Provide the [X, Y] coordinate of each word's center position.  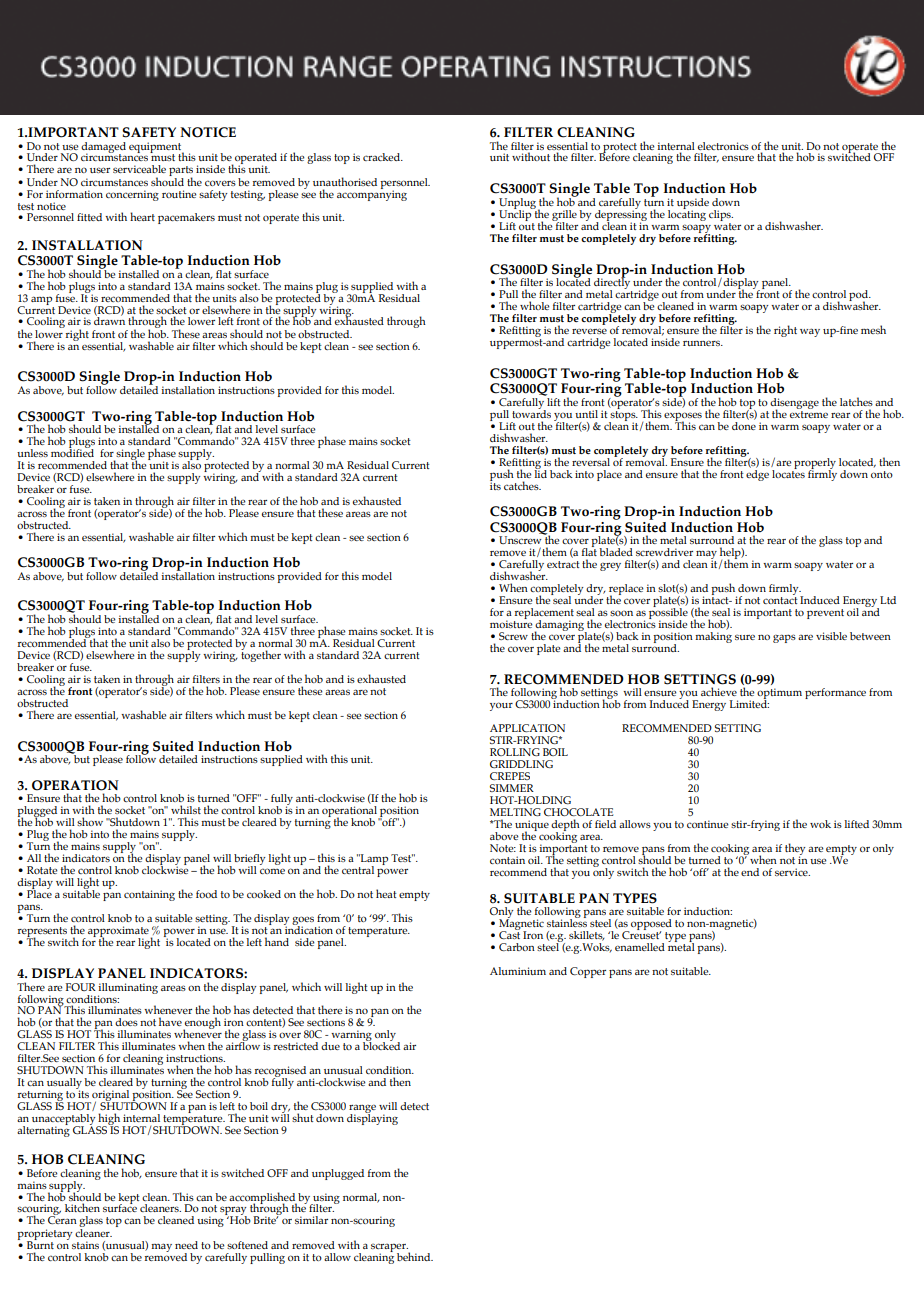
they [795, 850]
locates [788, 472]
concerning [132, 195]
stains [85, 1245]
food [206, 894]
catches [522, 485]
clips [721, 217]
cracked [383, 157]
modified [72, 452]
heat [386, 893]
